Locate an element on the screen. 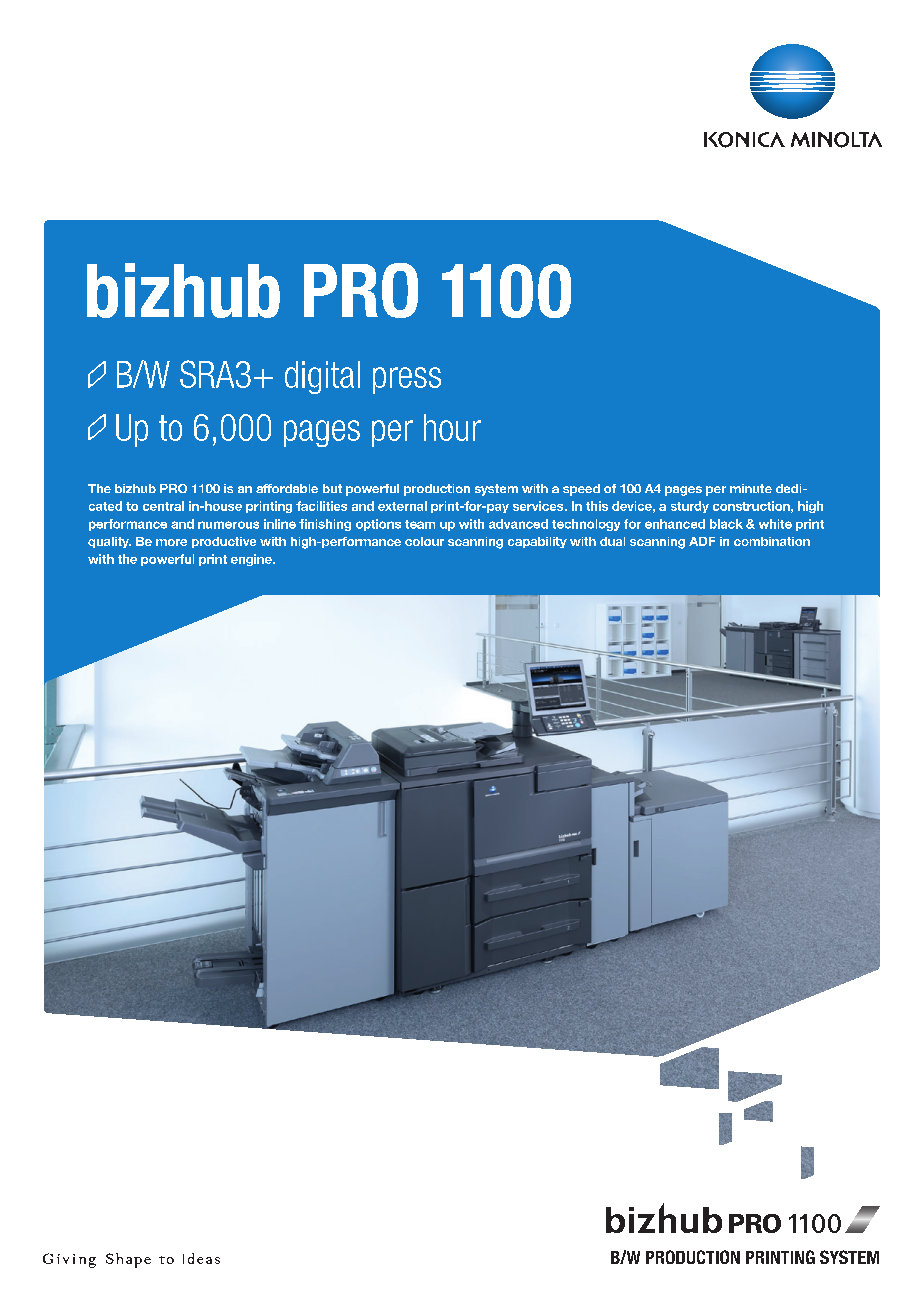 The width and height of the screenshot is (924, 1308). sturdy is located at coordinates (690, 507).
